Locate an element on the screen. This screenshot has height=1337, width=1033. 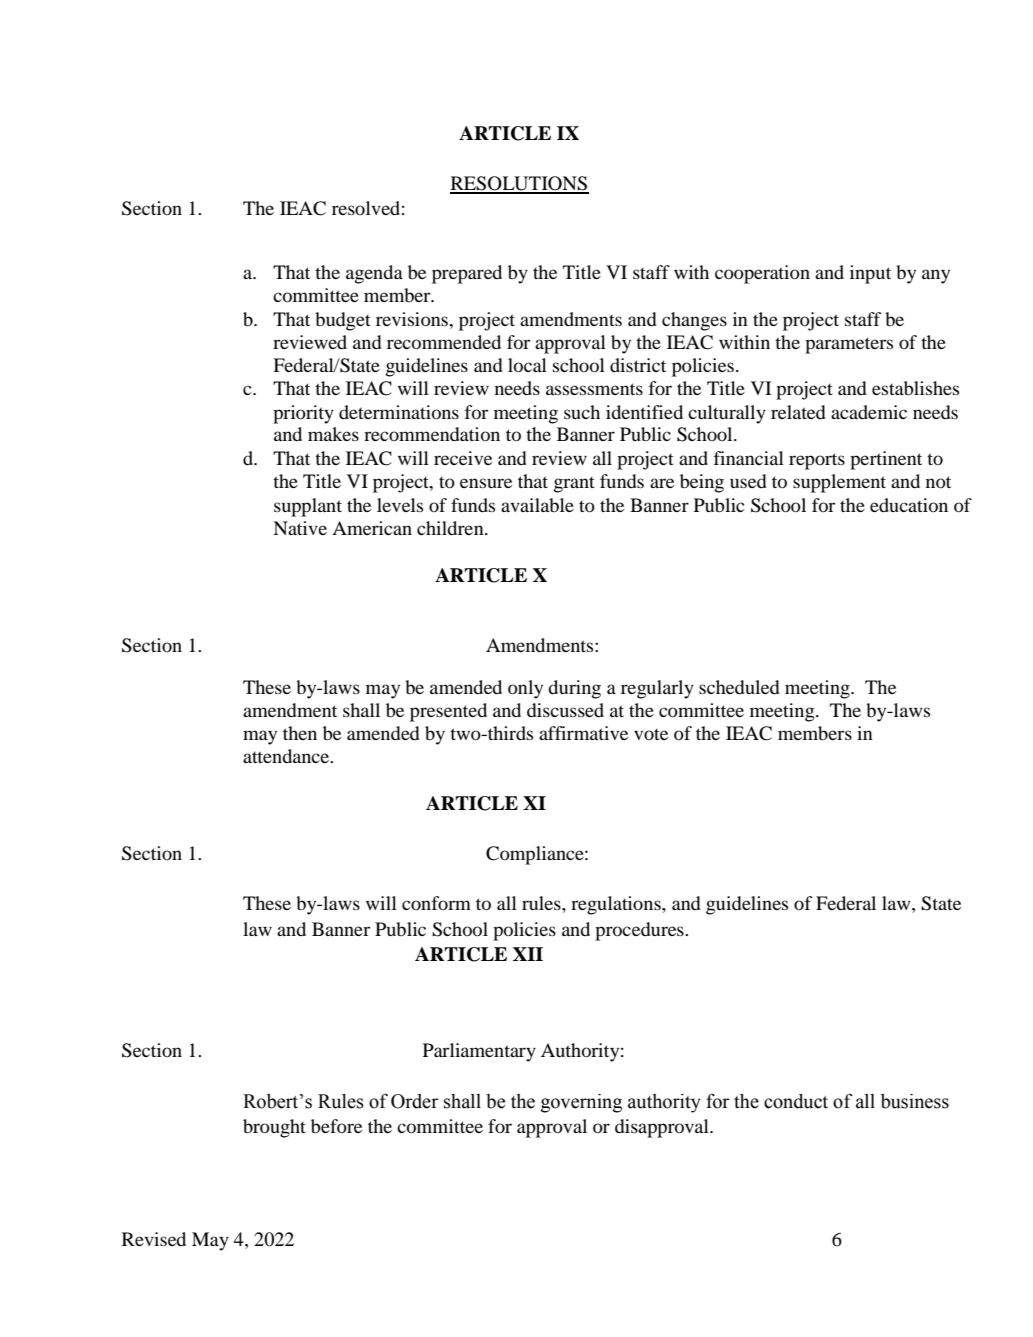
governing is located at coordinates (581, 1103).
